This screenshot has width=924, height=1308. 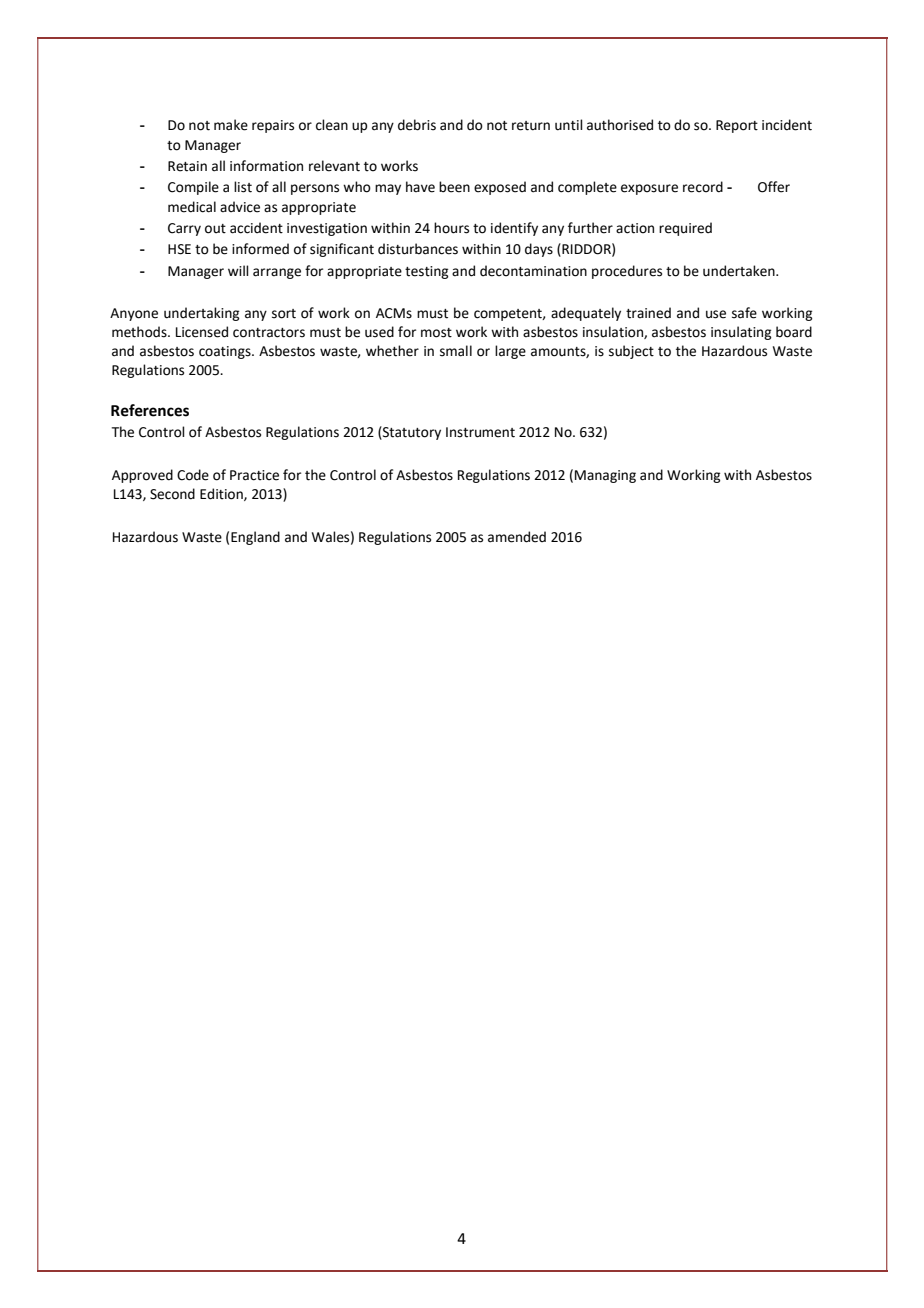 What do you see at coordinates (480, 432) in the screenshot?
I see `Instrument` at bounding box center [480, 432].
